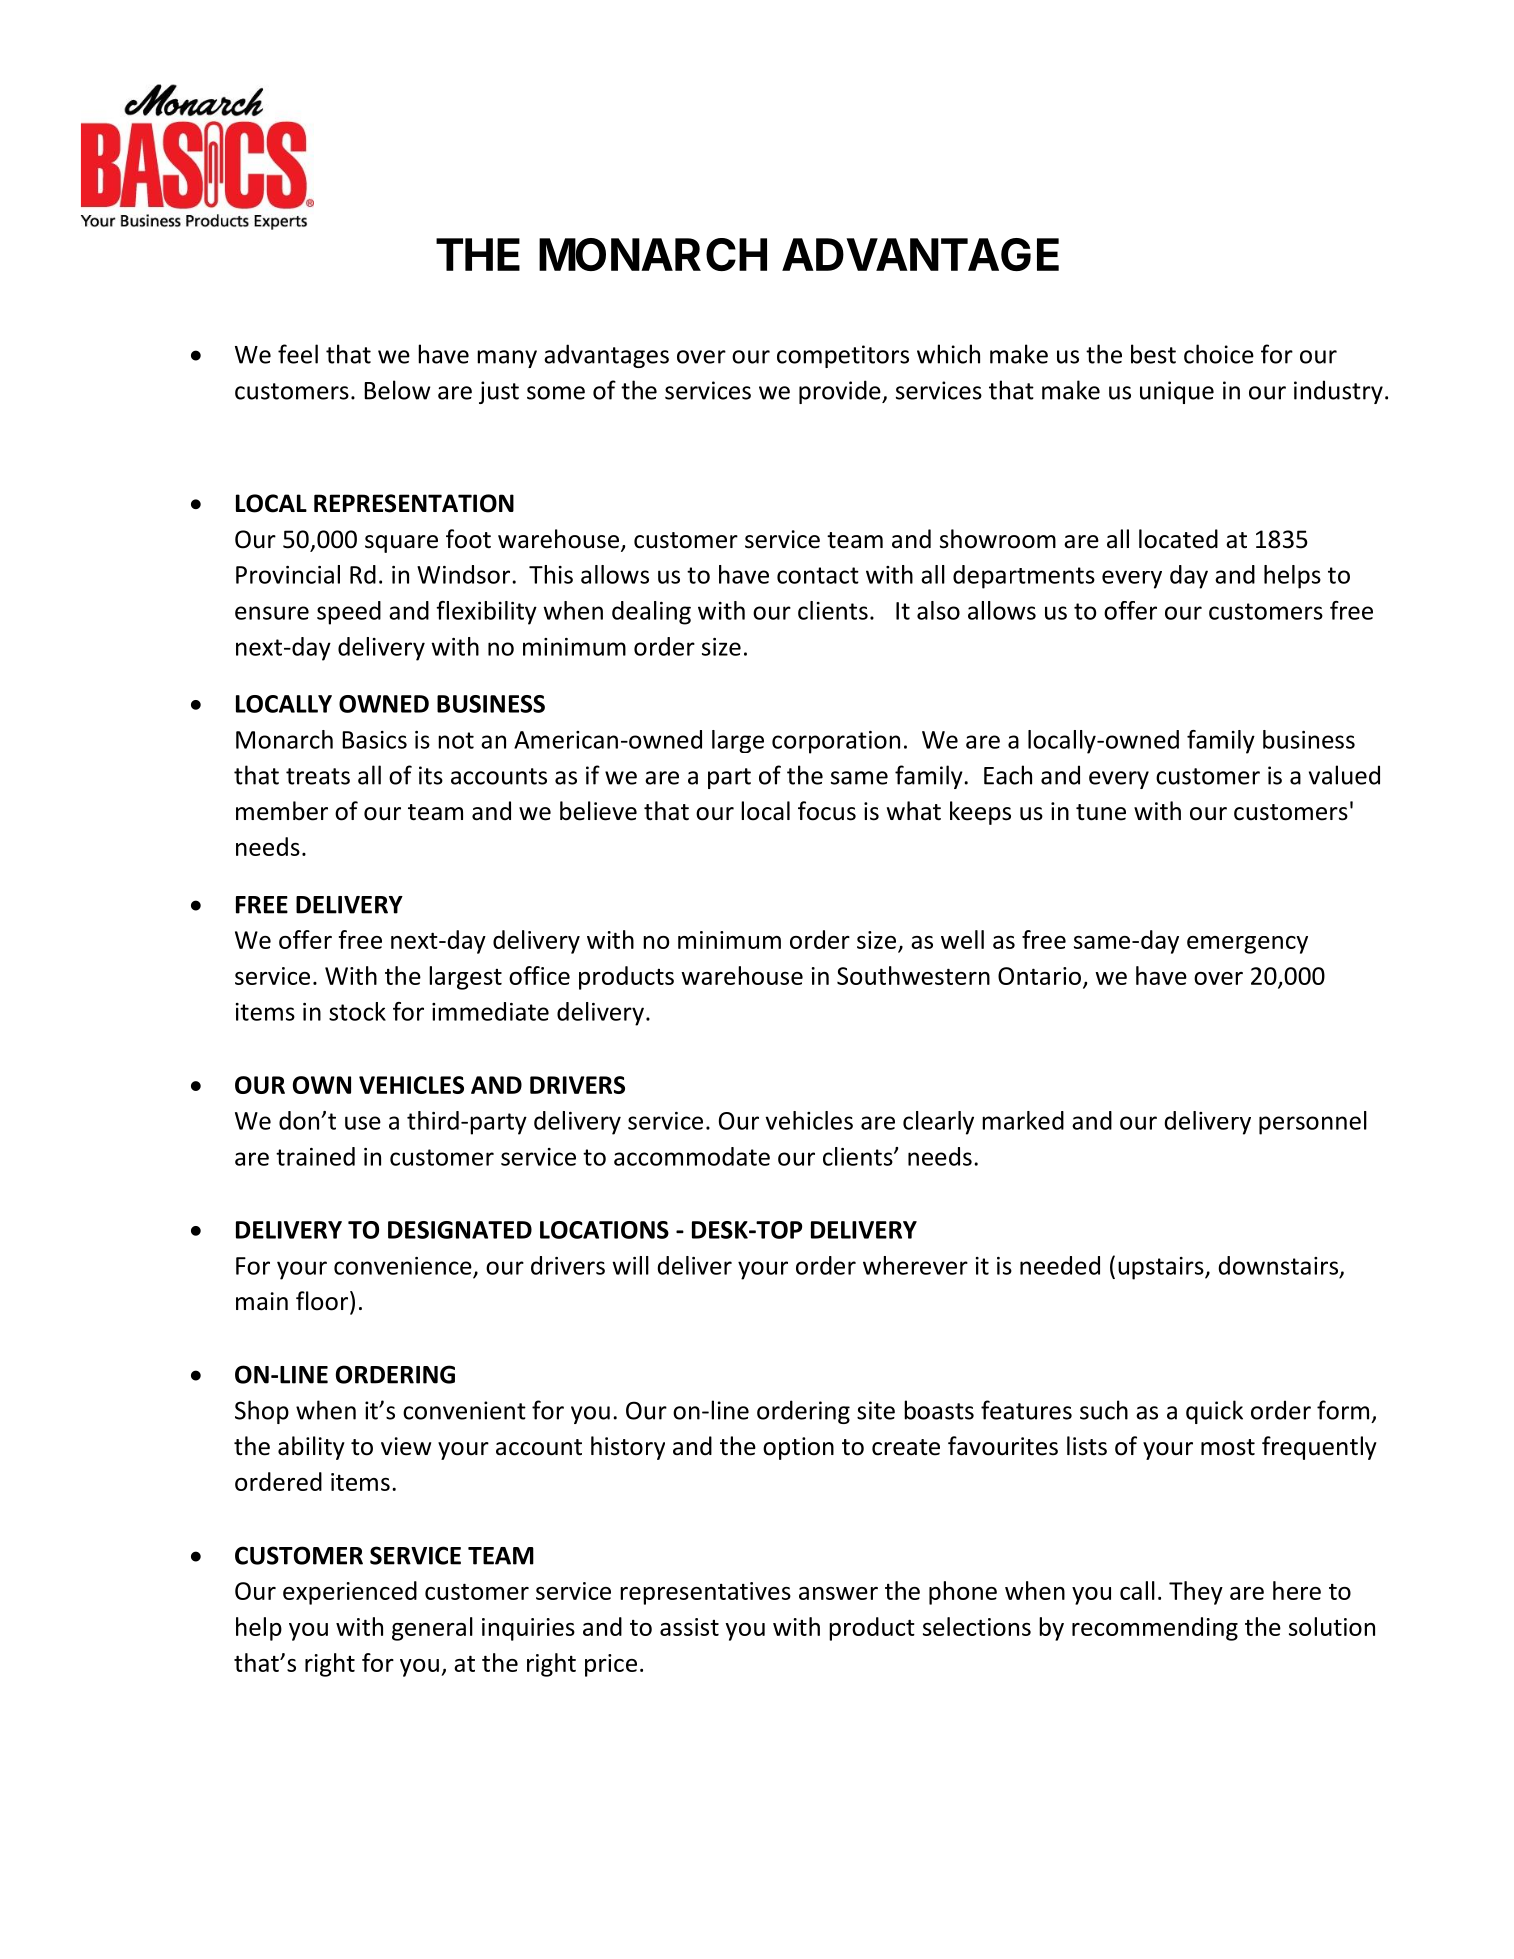  What do you see at coordinates (827, 811) in the screenshot?
I see `focus` at bounding box center [827, 811].
